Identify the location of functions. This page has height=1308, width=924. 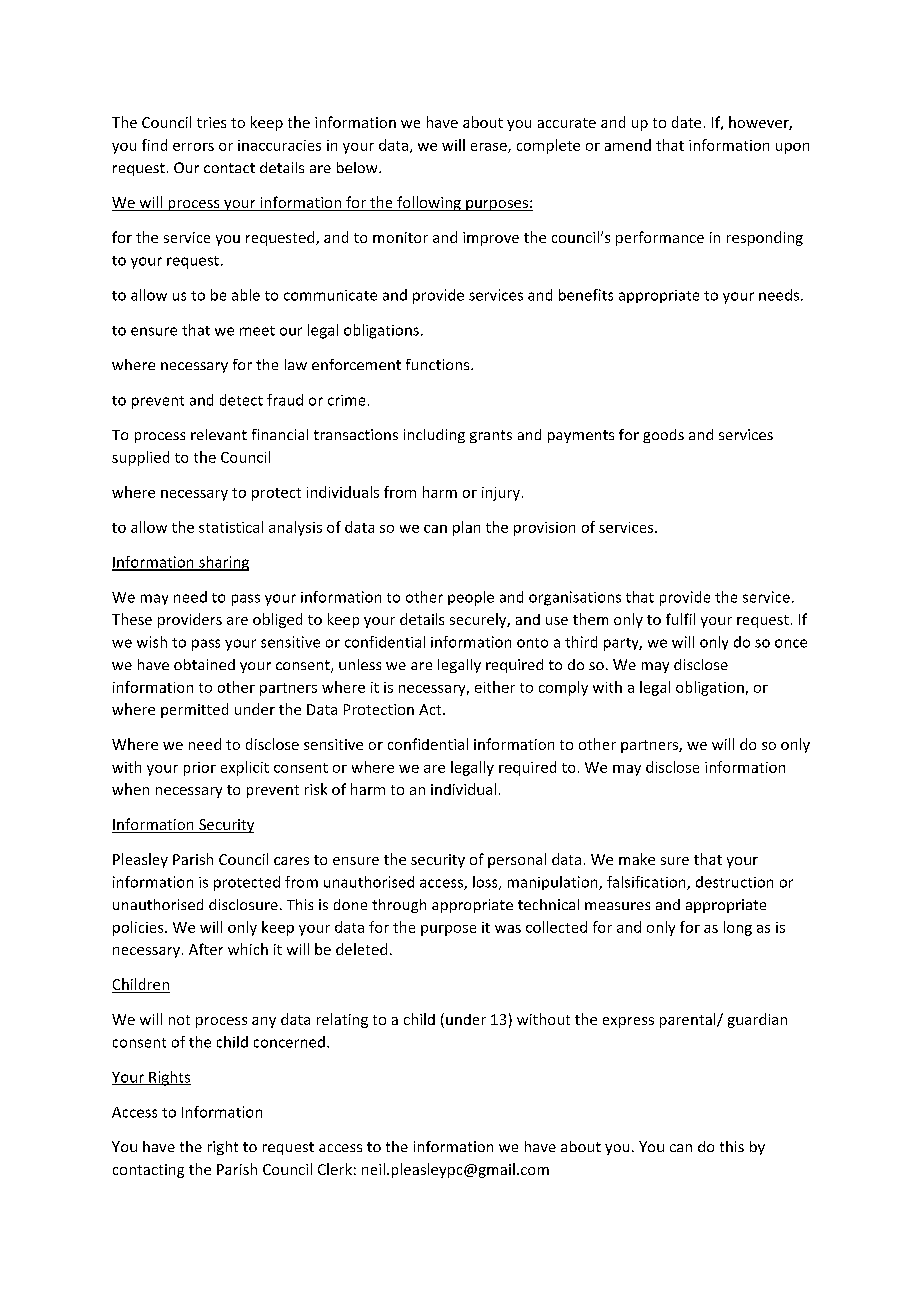
(439, 364).
